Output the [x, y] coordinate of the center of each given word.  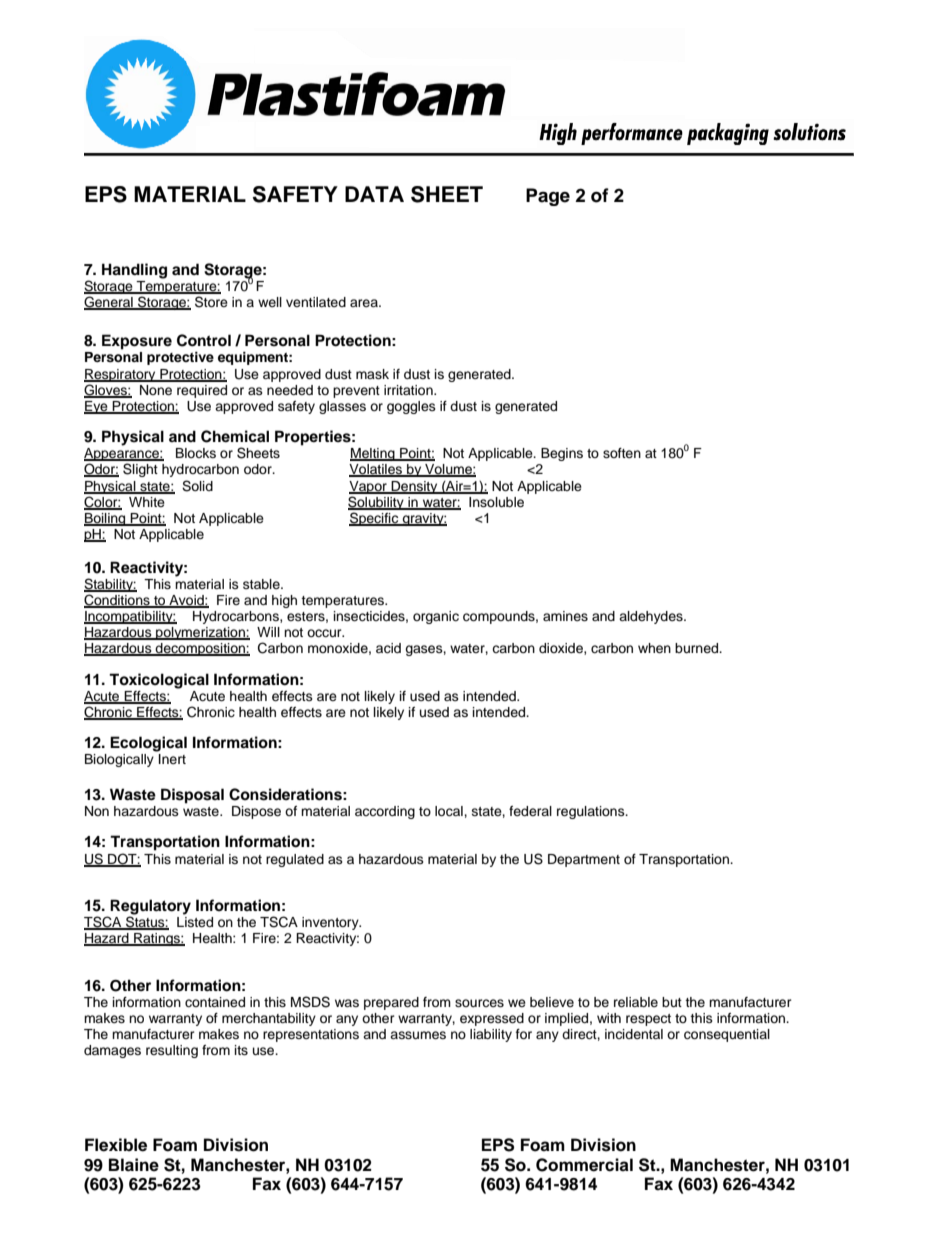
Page [548, 197]
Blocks [196, 453]
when [654, 648]
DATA [374, 194]
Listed [195, 922]
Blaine [134, 1165]
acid [388, 648]
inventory [331, 923]
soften [622, 453]
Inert [172, 759]
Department [584, 860]
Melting [373, 454]
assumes [418, 1035]
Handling [134, 271]
